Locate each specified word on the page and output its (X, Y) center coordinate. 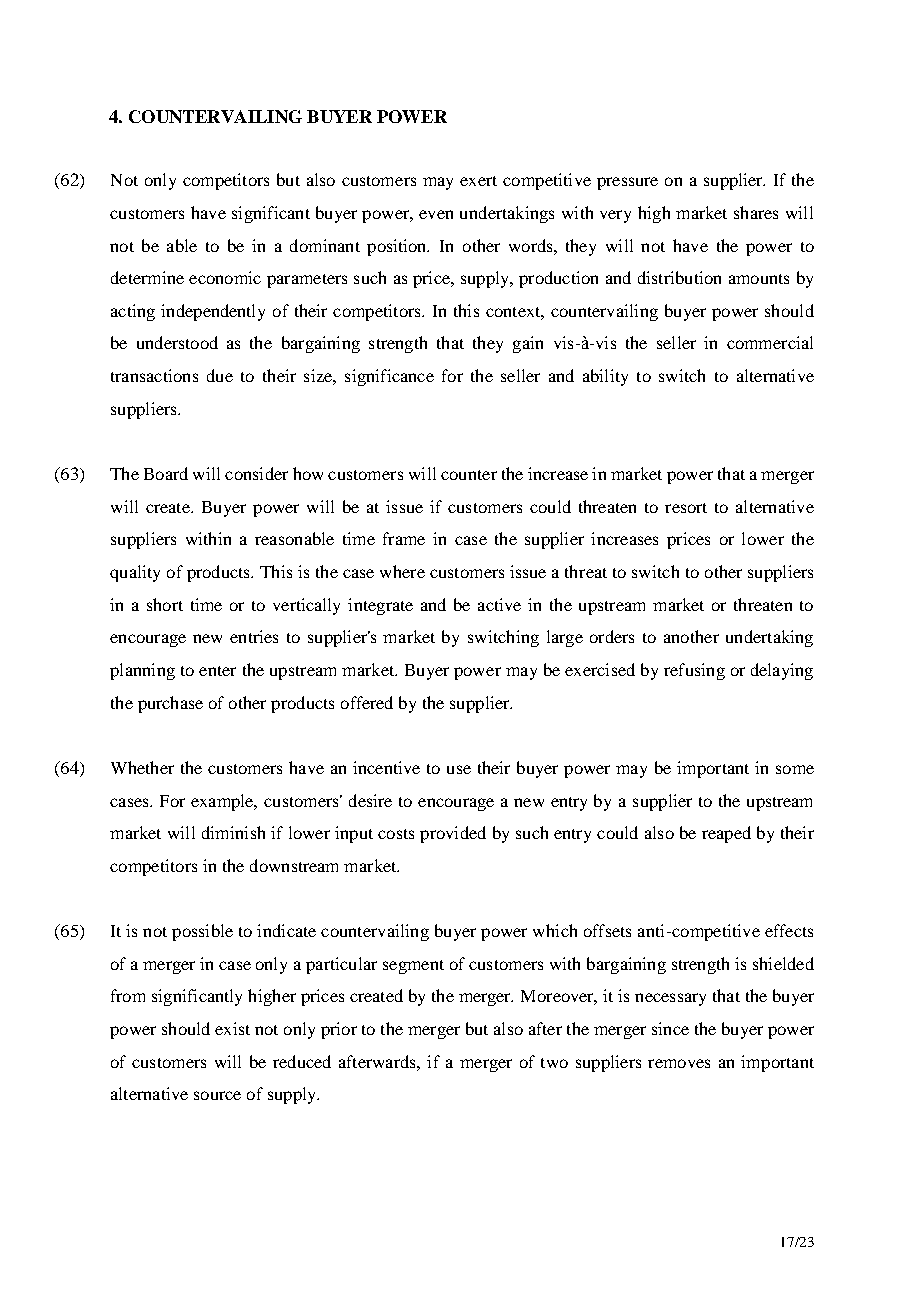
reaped (726, 834)
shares (756, 212)
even (436, 214)
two (554, 1063)
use (459, 769)
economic (225, 277)
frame (404, 538)
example (223, 802)
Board (166, 473)
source (217, 1095)
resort (686, 508)
